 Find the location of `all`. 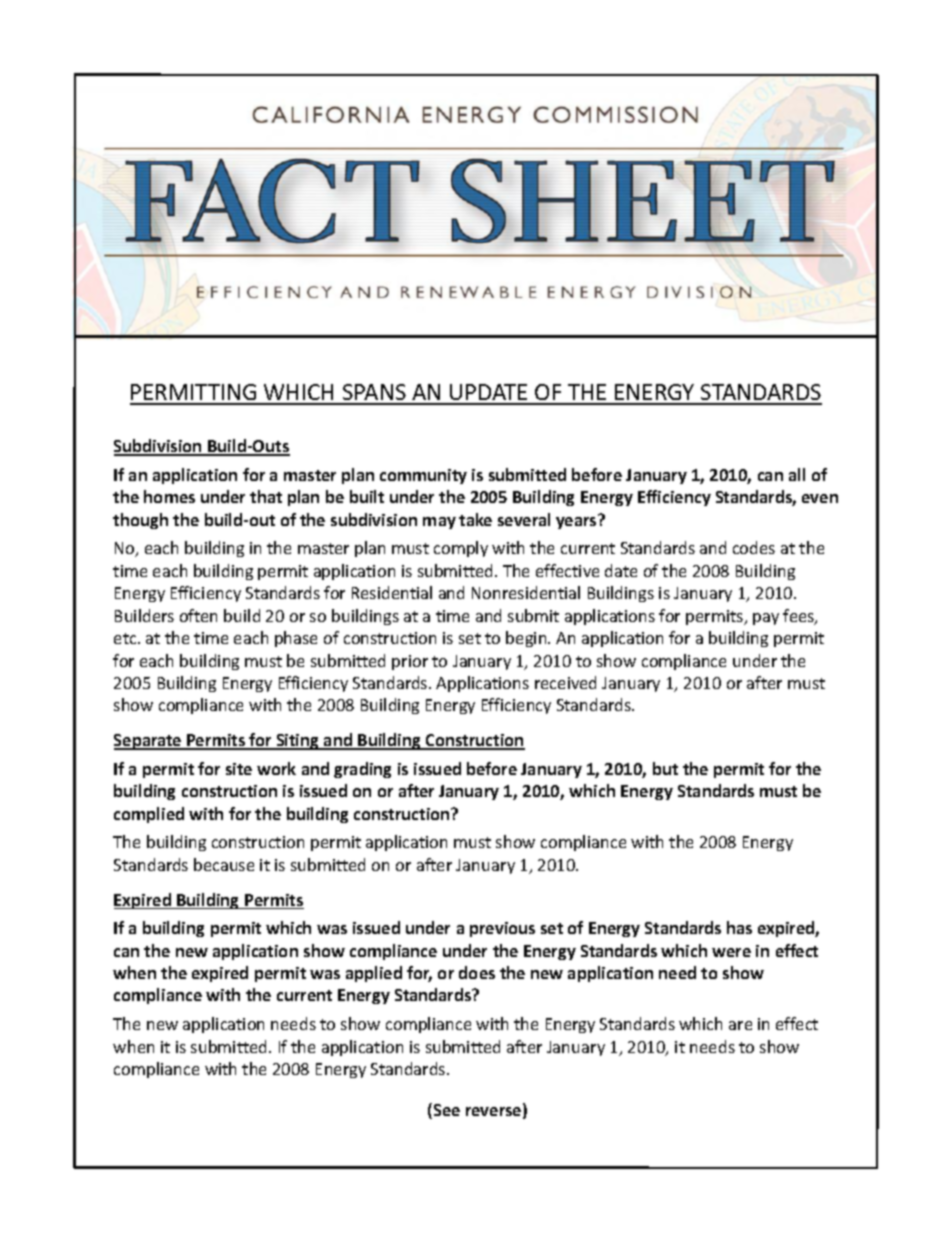

all is located at coordinates (797, 474).
